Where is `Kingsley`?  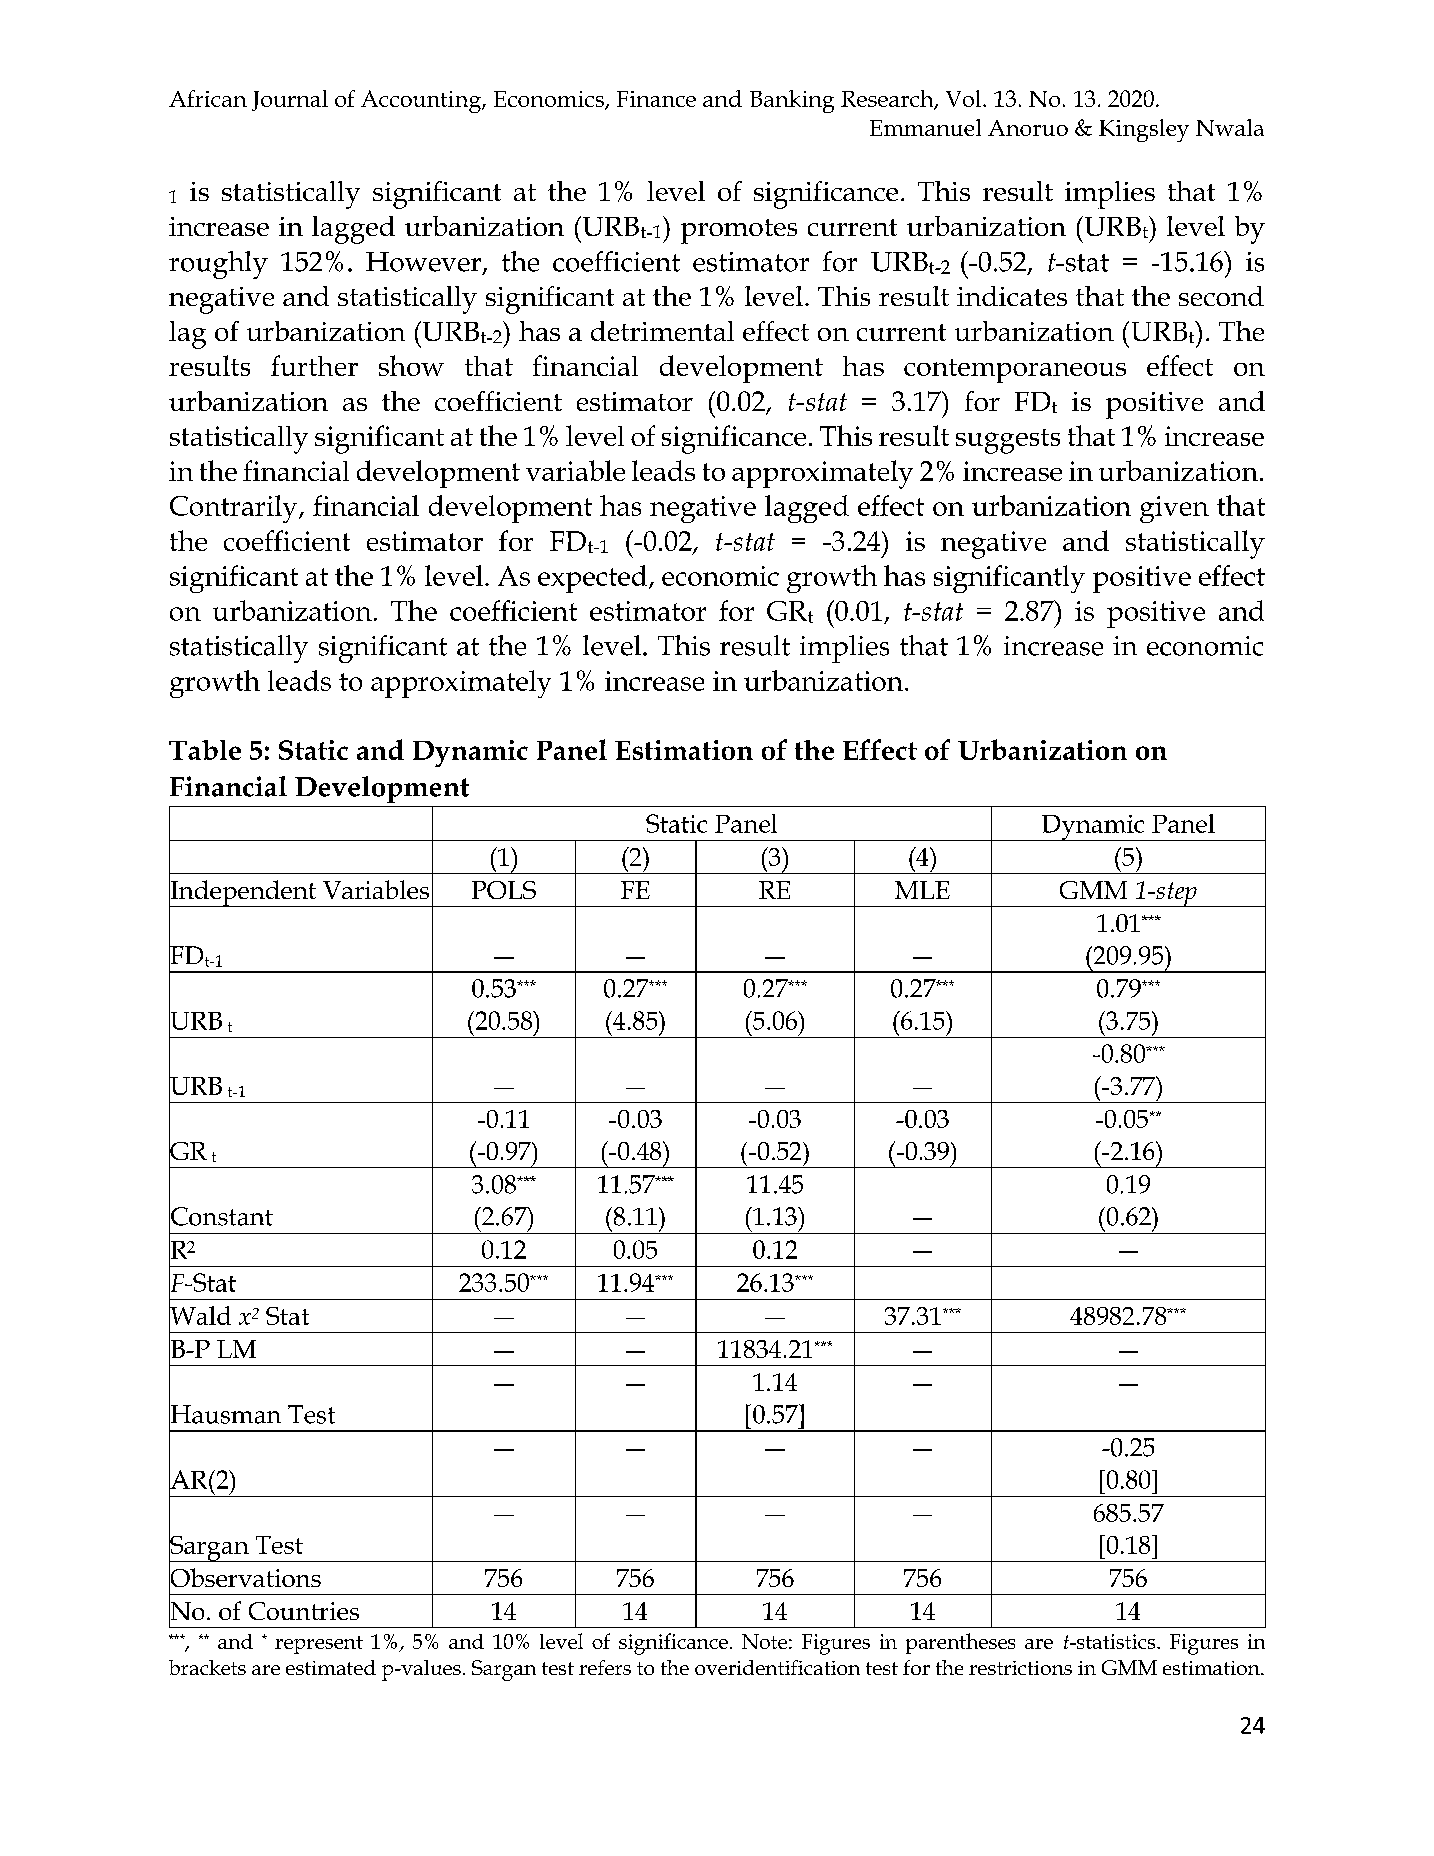 Kingsley is located at coordinates (1144, 130).
